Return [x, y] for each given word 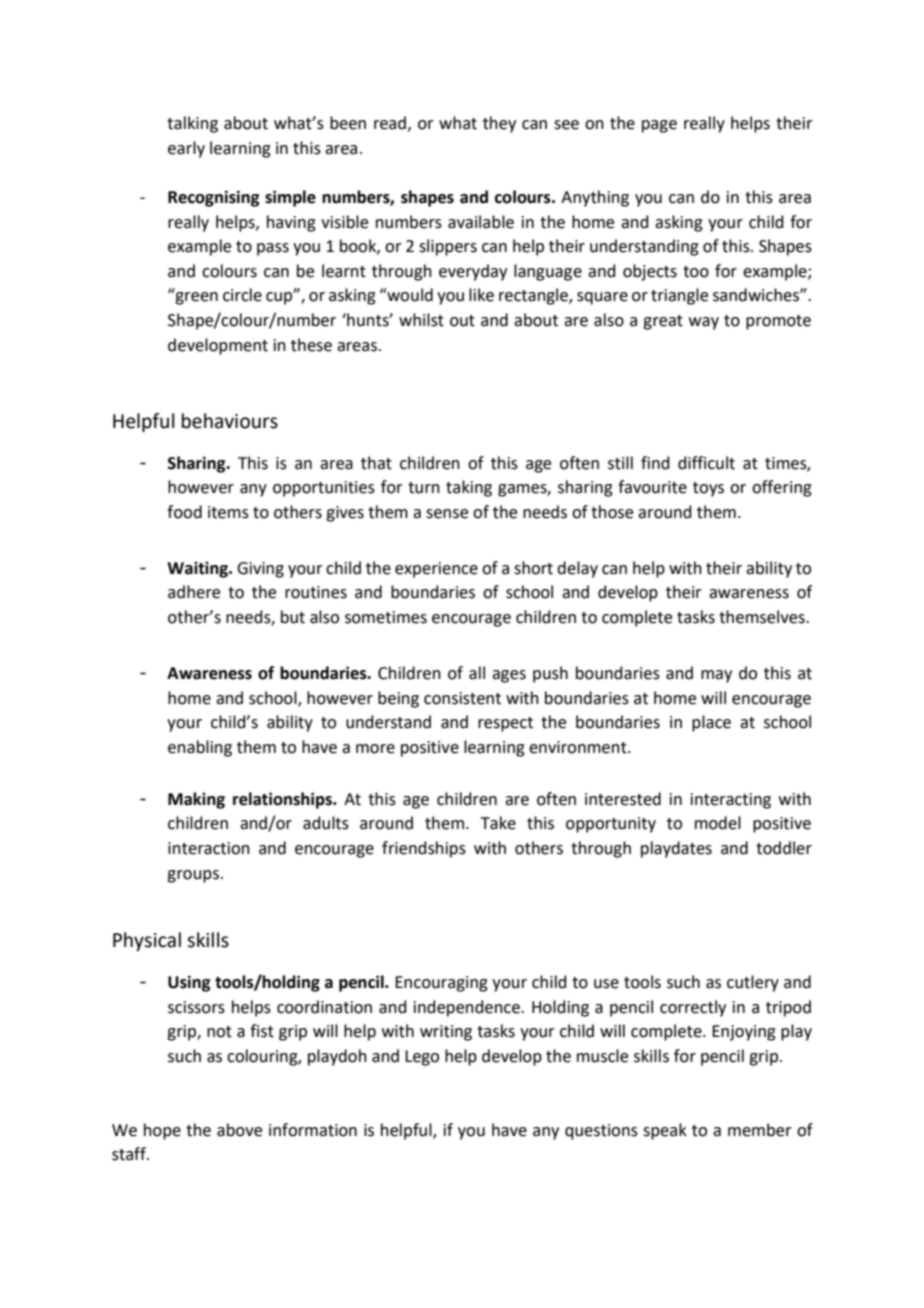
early [186, 149]
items [228, 512]
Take [498, 823]
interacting [731, 801]
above [239, 1130]
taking [469, 488]
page [659, 126]
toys [708, 489]
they [499, 124]
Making [196, 800]
